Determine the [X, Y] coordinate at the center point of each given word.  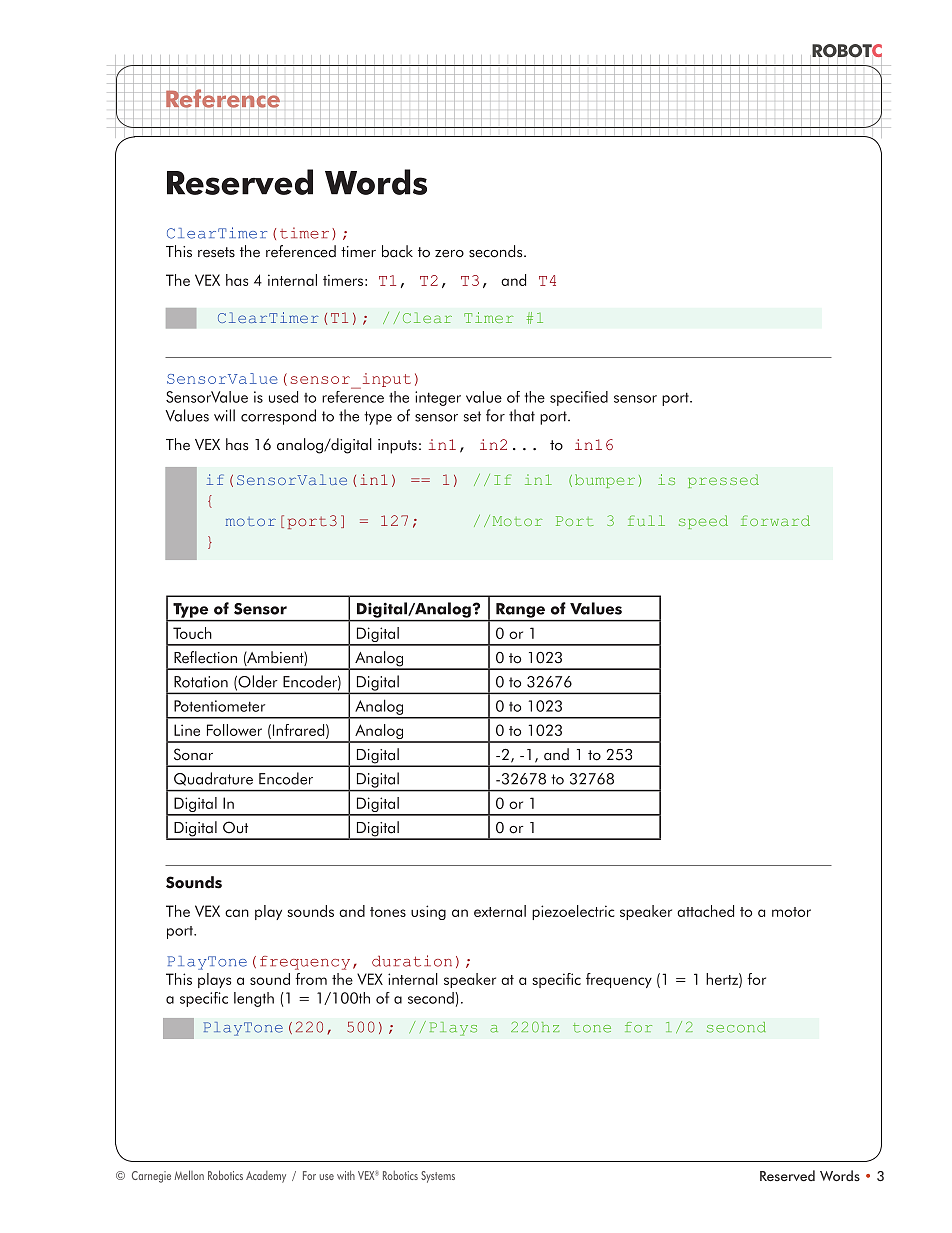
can [237, 913]
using [428, 912]
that [522, 415]
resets [216, 252]
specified [579, 398]
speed [703, 522]
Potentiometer [219, 706]
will [224, 415]
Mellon [189, 1175]
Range [520, 610]
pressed [723, 481]
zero [449, 254]
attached [705, 911]
